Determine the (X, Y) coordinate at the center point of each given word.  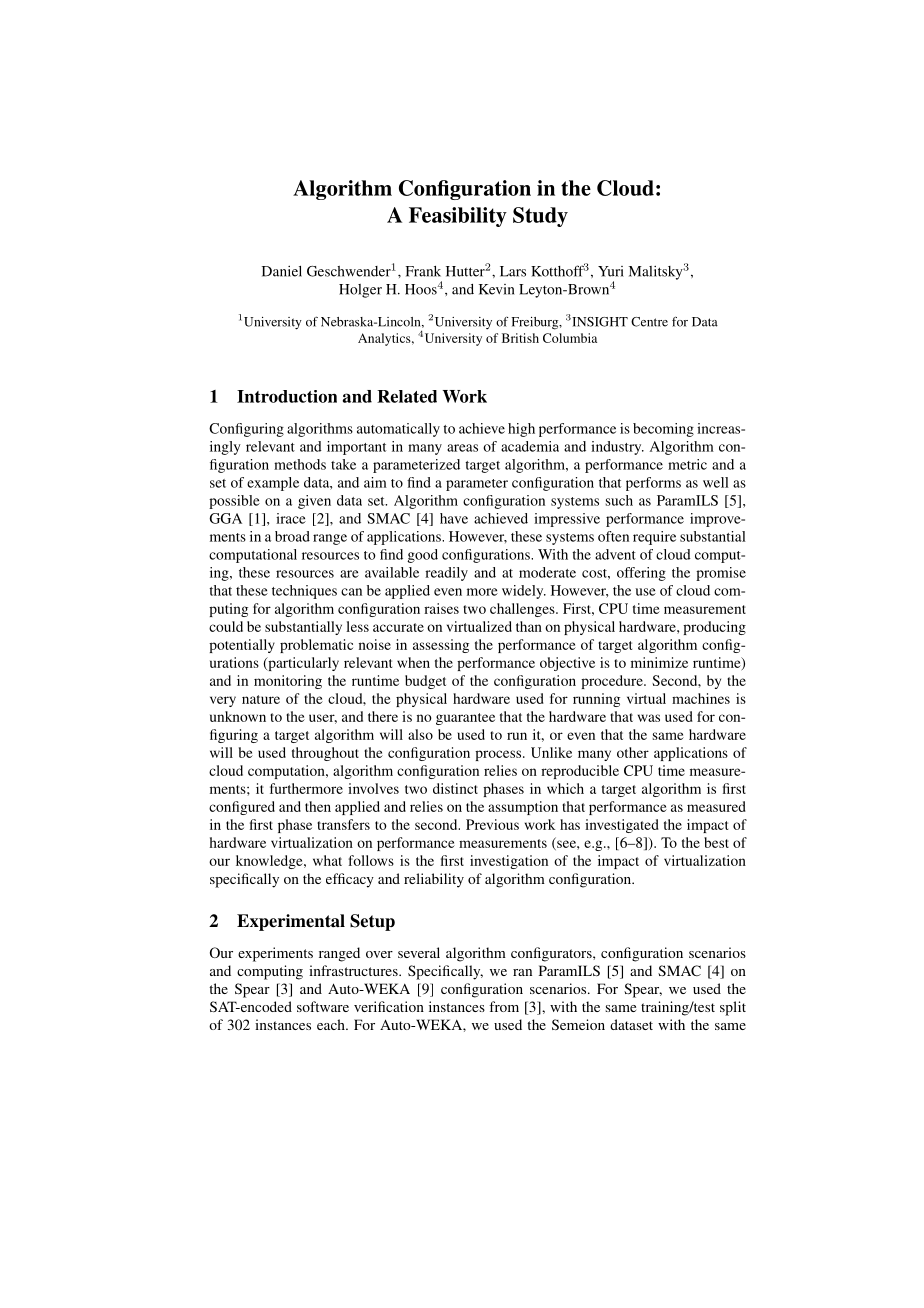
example (273, 484)
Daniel (282, 271)
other (633, 752)
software (323, 1006)
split (733, 1008)
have (454, 518)
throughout (325, 754)
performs (653, 484)
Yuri (611, 271)
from (504, 1006)
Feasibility (458, 217)
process (499, 755)
